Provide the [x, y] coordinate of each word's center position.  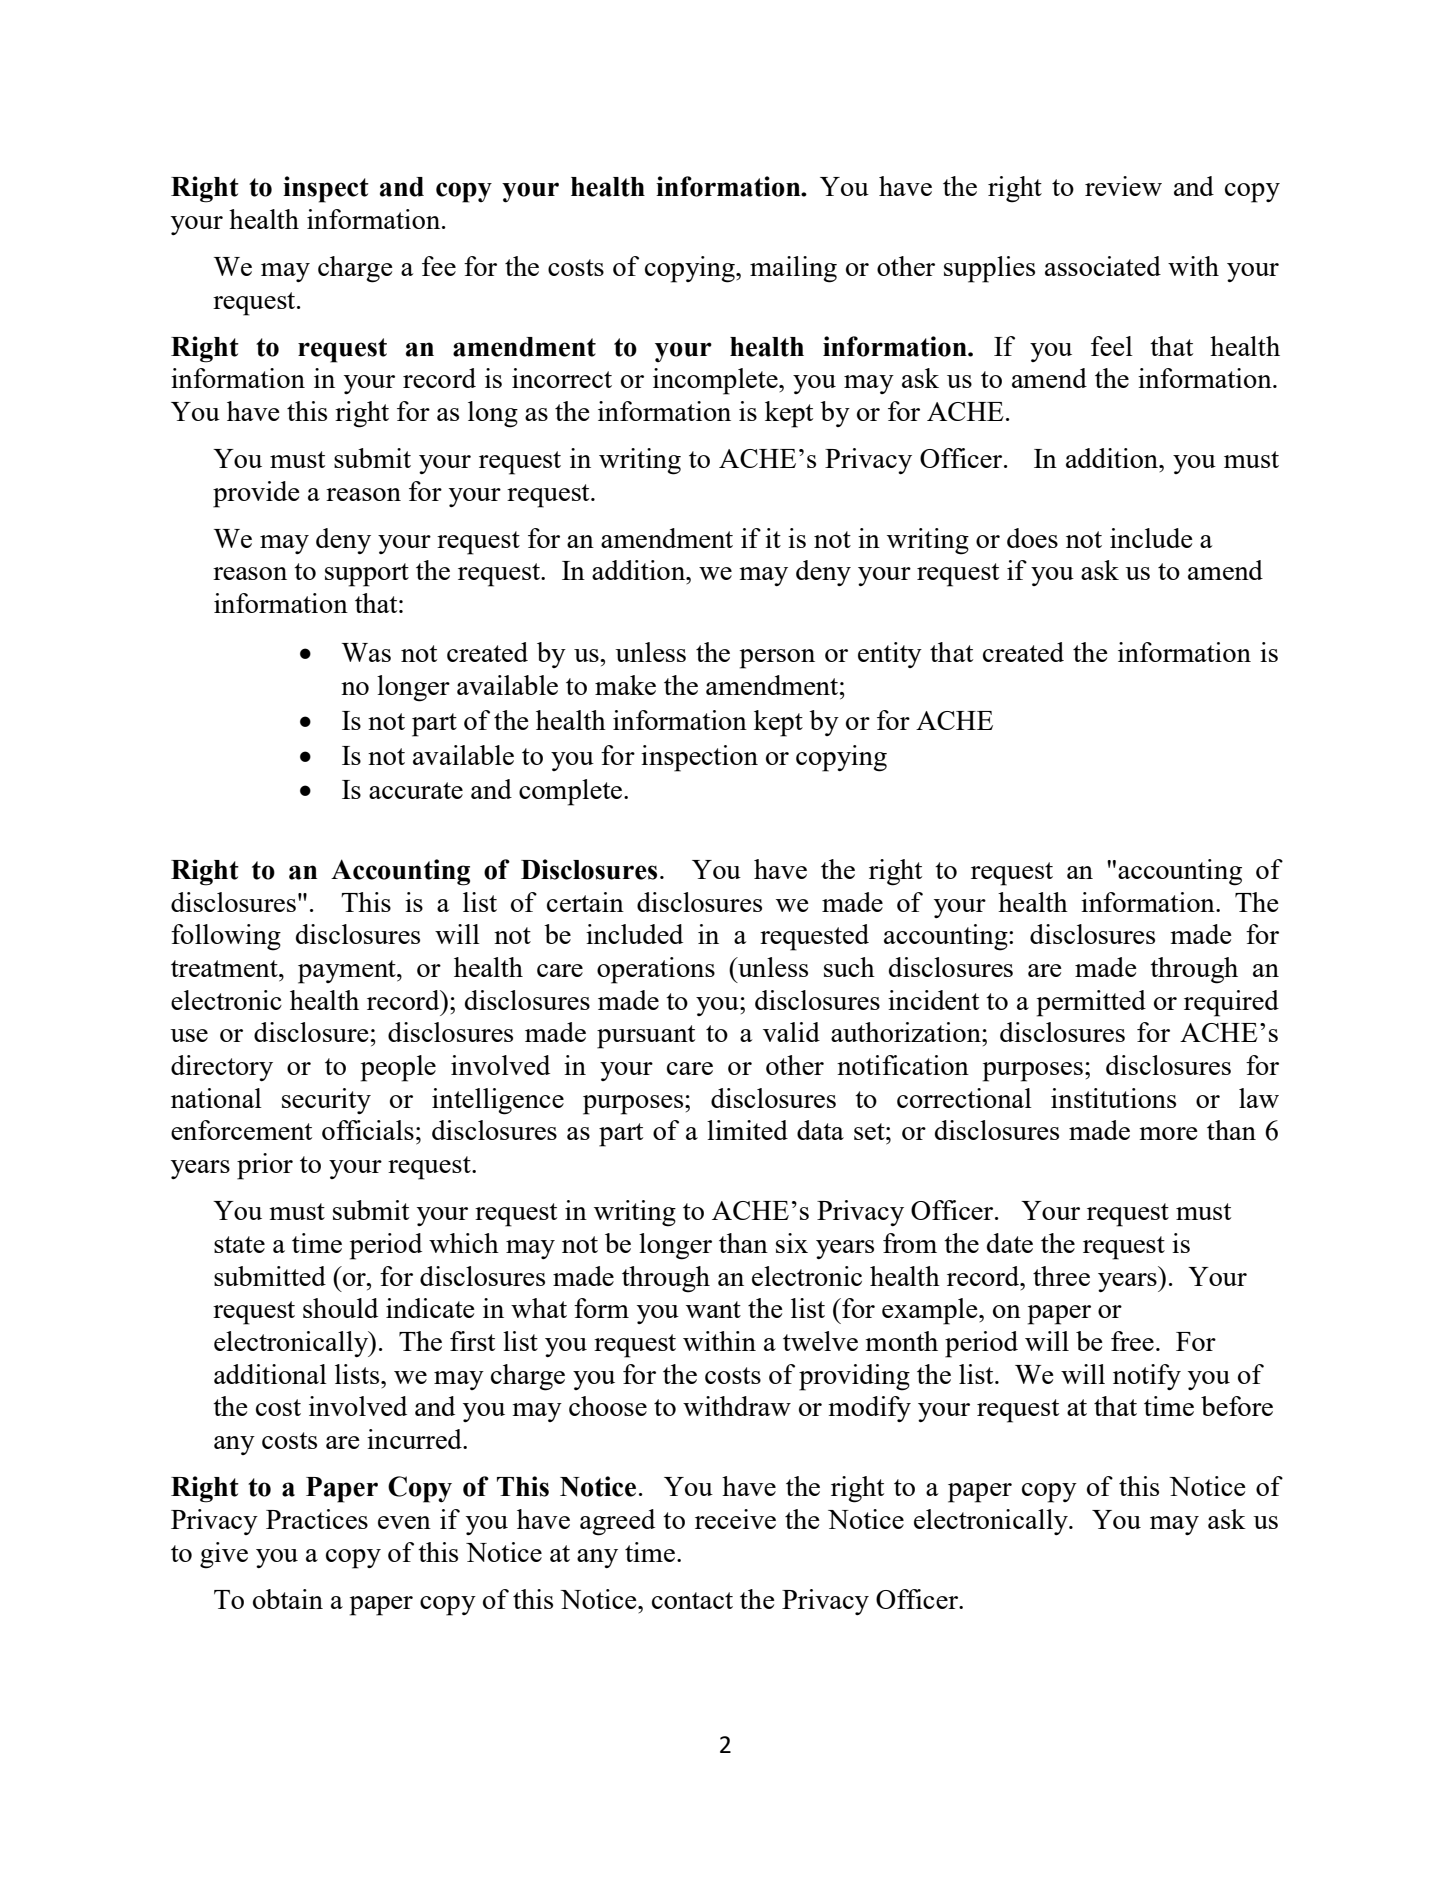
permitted [1091, 1003]
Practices [317, 1519]
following [226, 937]
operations [656, 970]
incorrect [562, 378]
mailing [793, 269]
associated [1103, 266]
